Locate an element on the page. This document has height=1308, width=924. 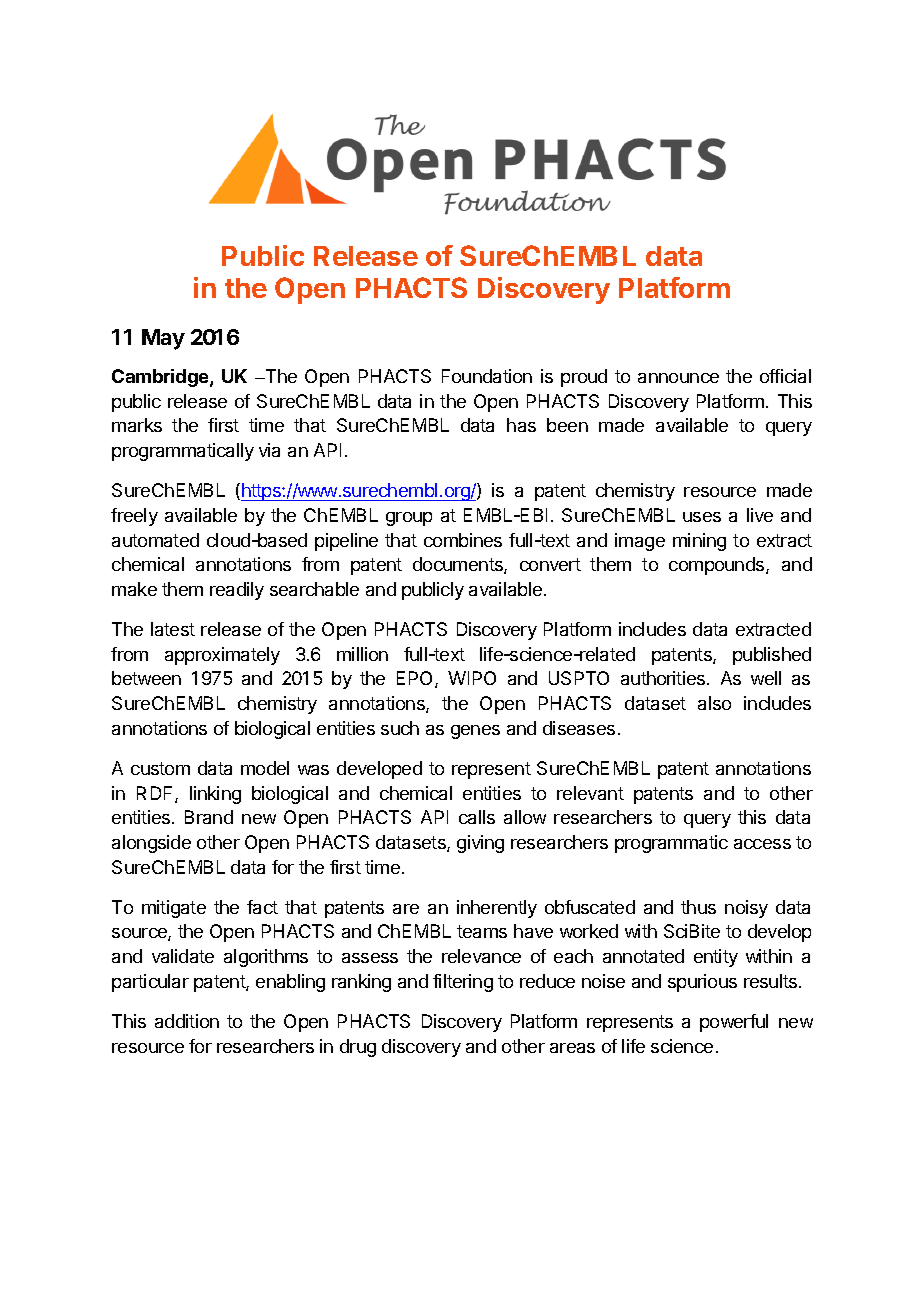
alongside is located at coordinates (151, 844).
